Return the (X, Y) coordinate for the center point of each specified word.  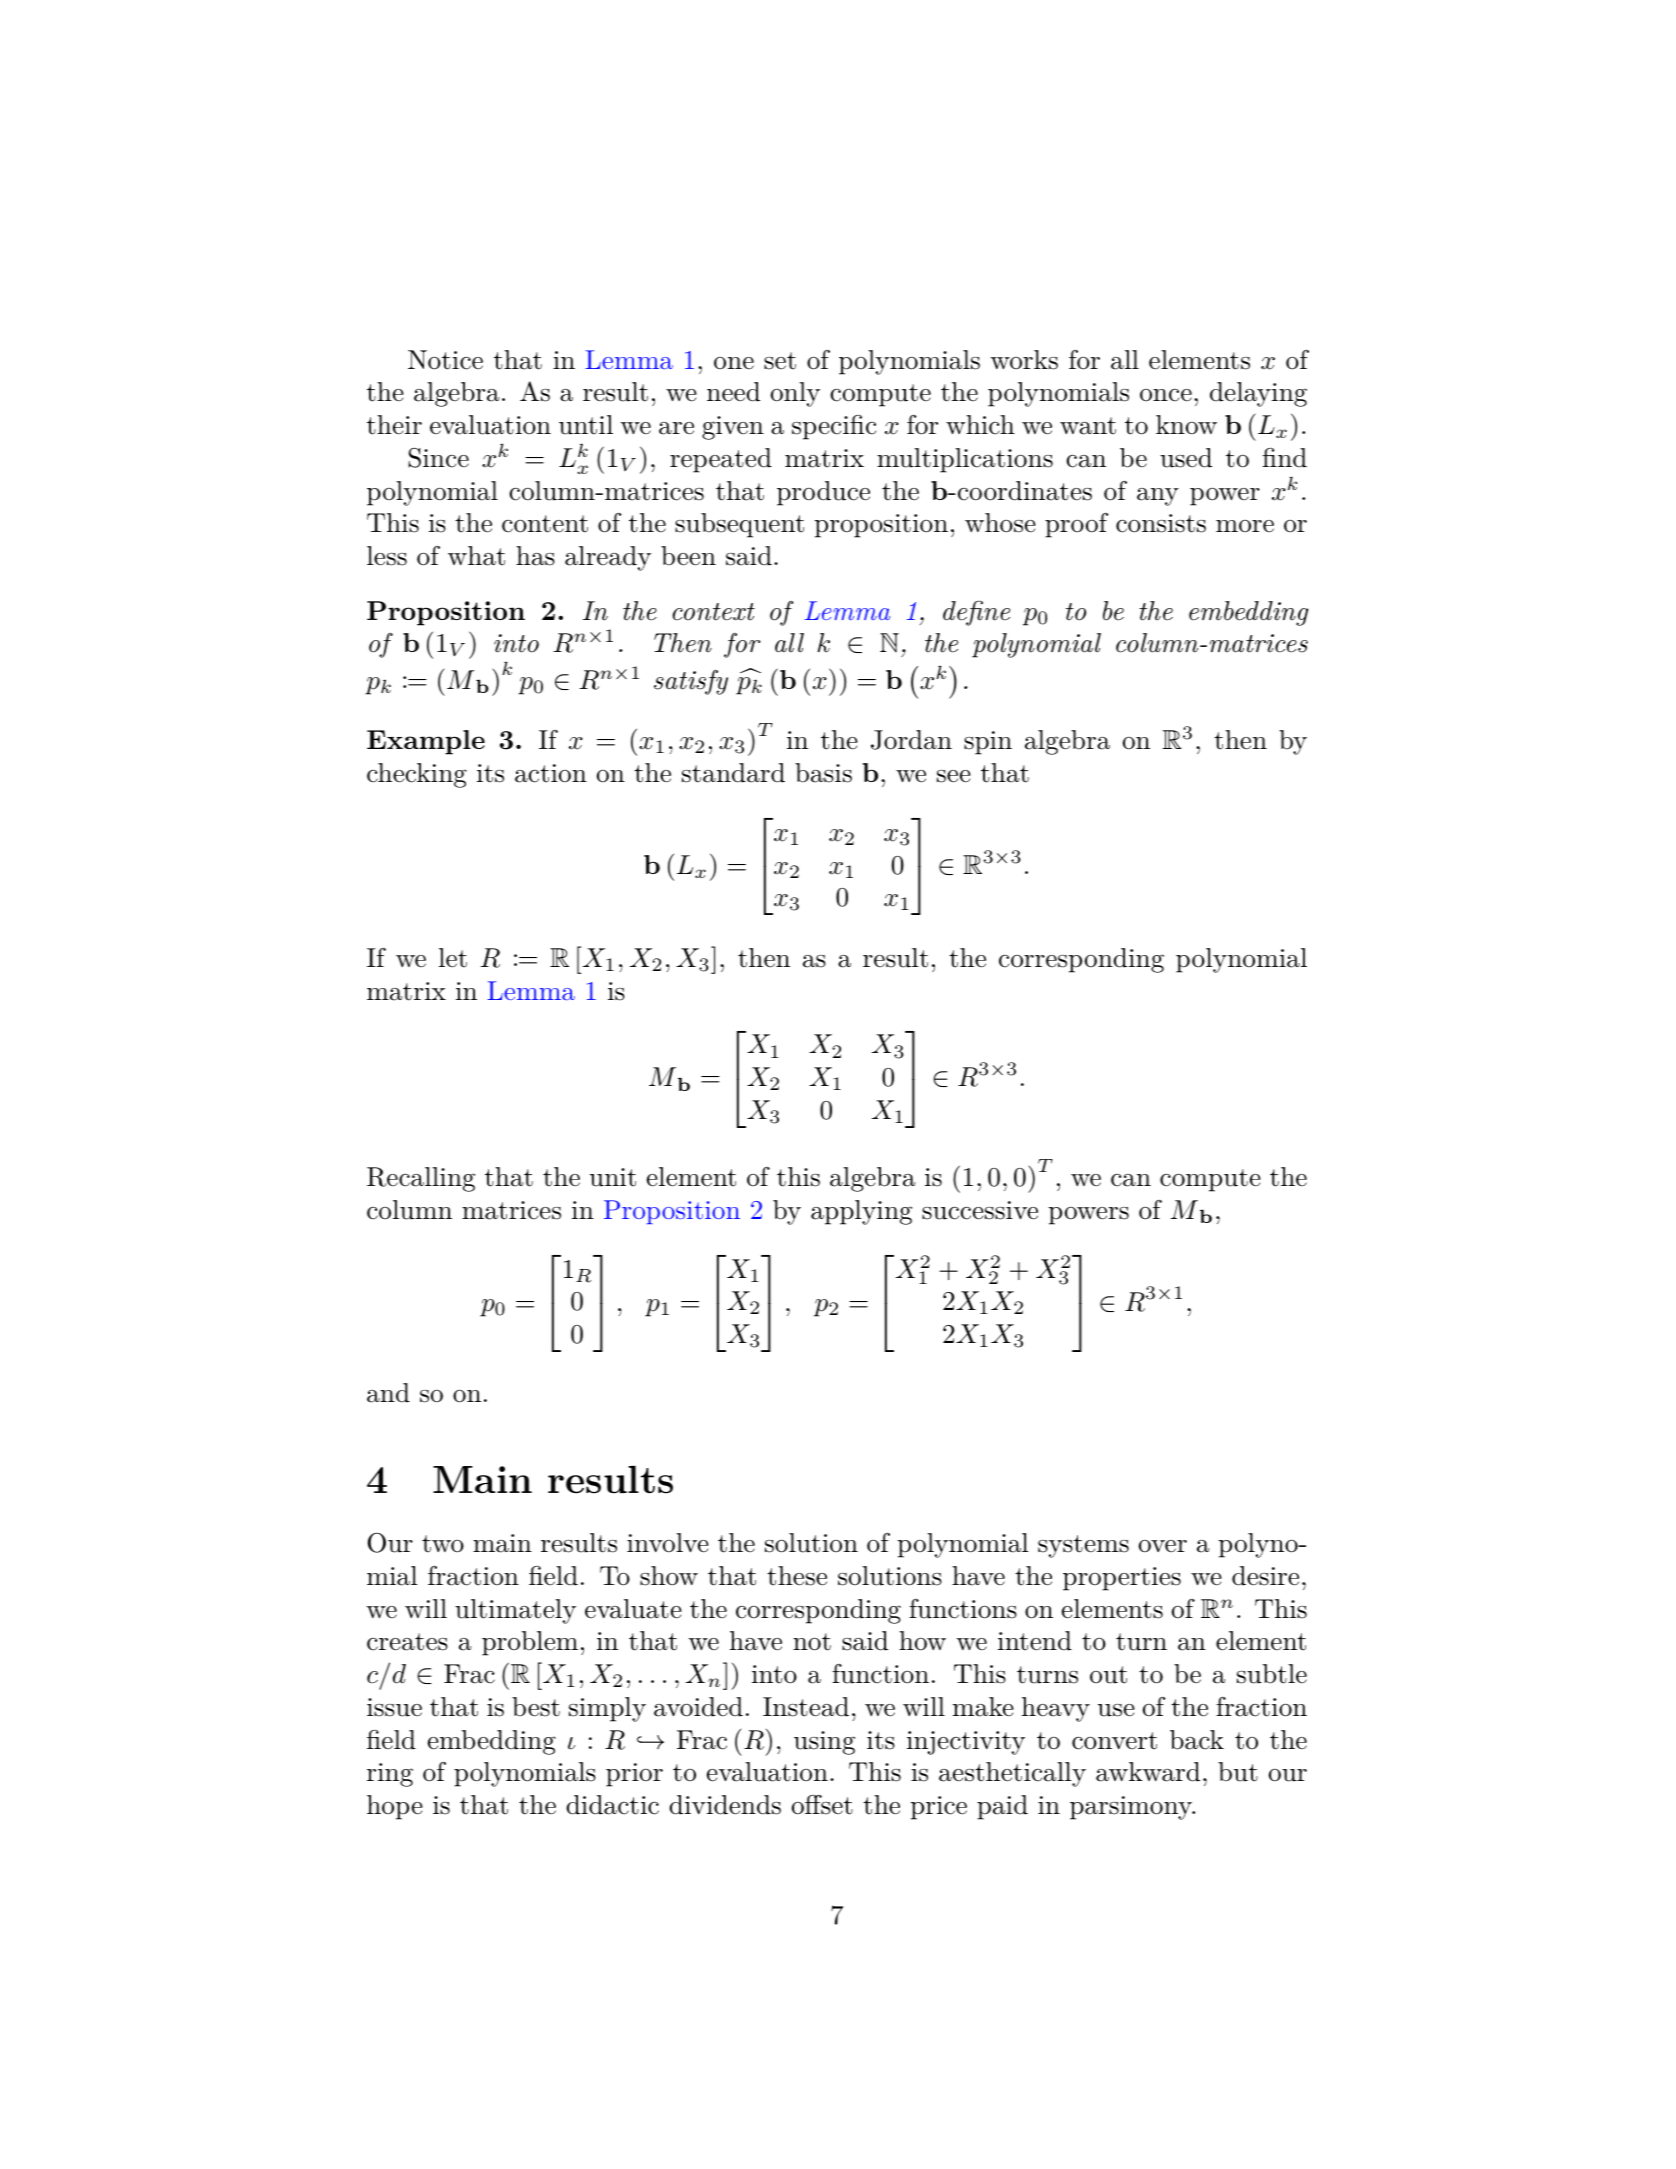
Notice (445, 360)
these (797, 1576)
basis (823, 773)
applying (861, 1212)
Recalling (421, 1179)
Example (426, 742)
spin (988, 743)
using (824, 1743)
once (1166, 395)
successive (980, 1210)
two (443, 1544)
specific (834, 427)
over (1163, 1546)
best (536, 1707)
